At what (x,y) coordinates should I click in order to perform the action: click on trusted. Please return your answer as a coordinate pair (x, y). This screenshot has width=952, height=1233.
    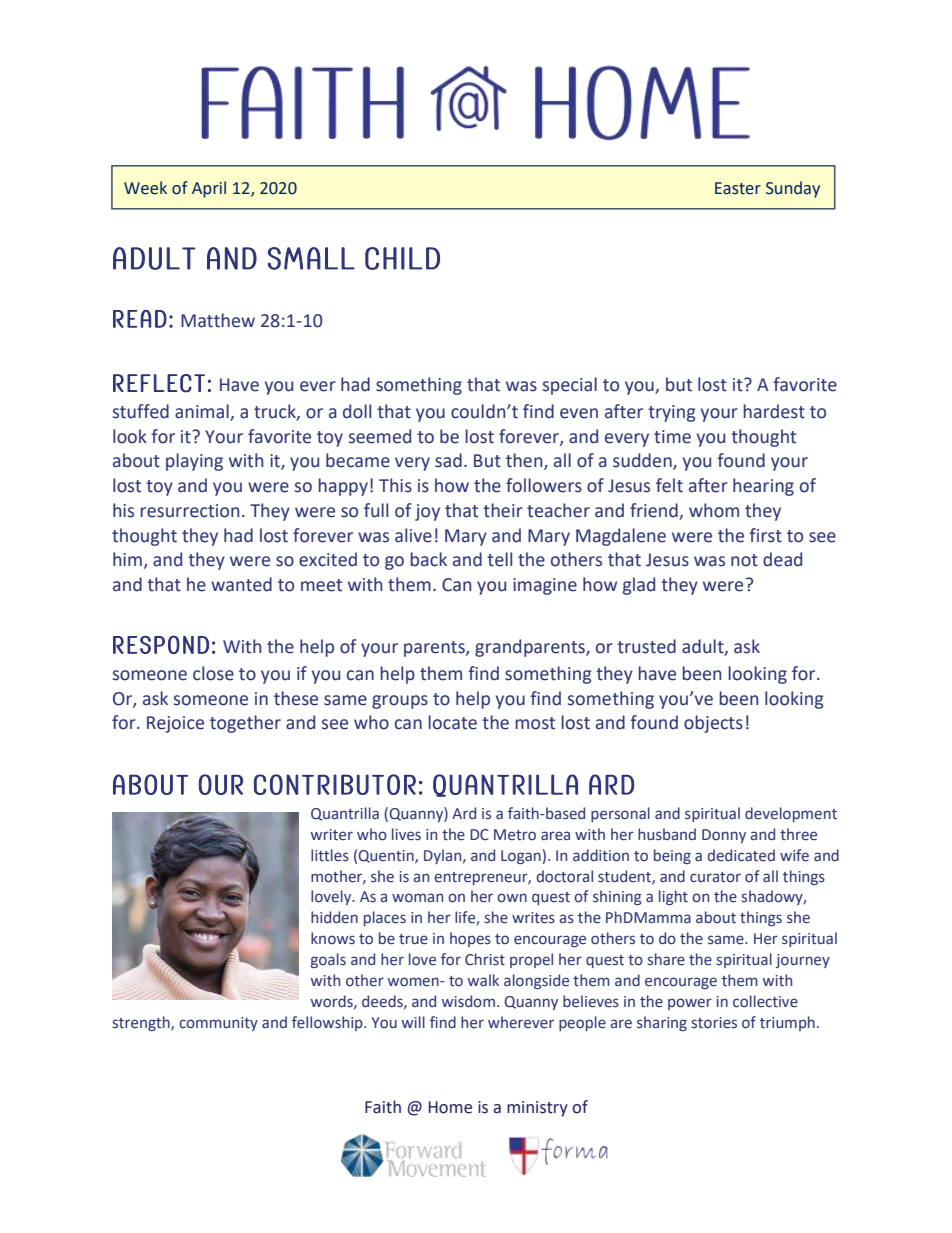
    Looking at the image, I should click on (646, 646).
